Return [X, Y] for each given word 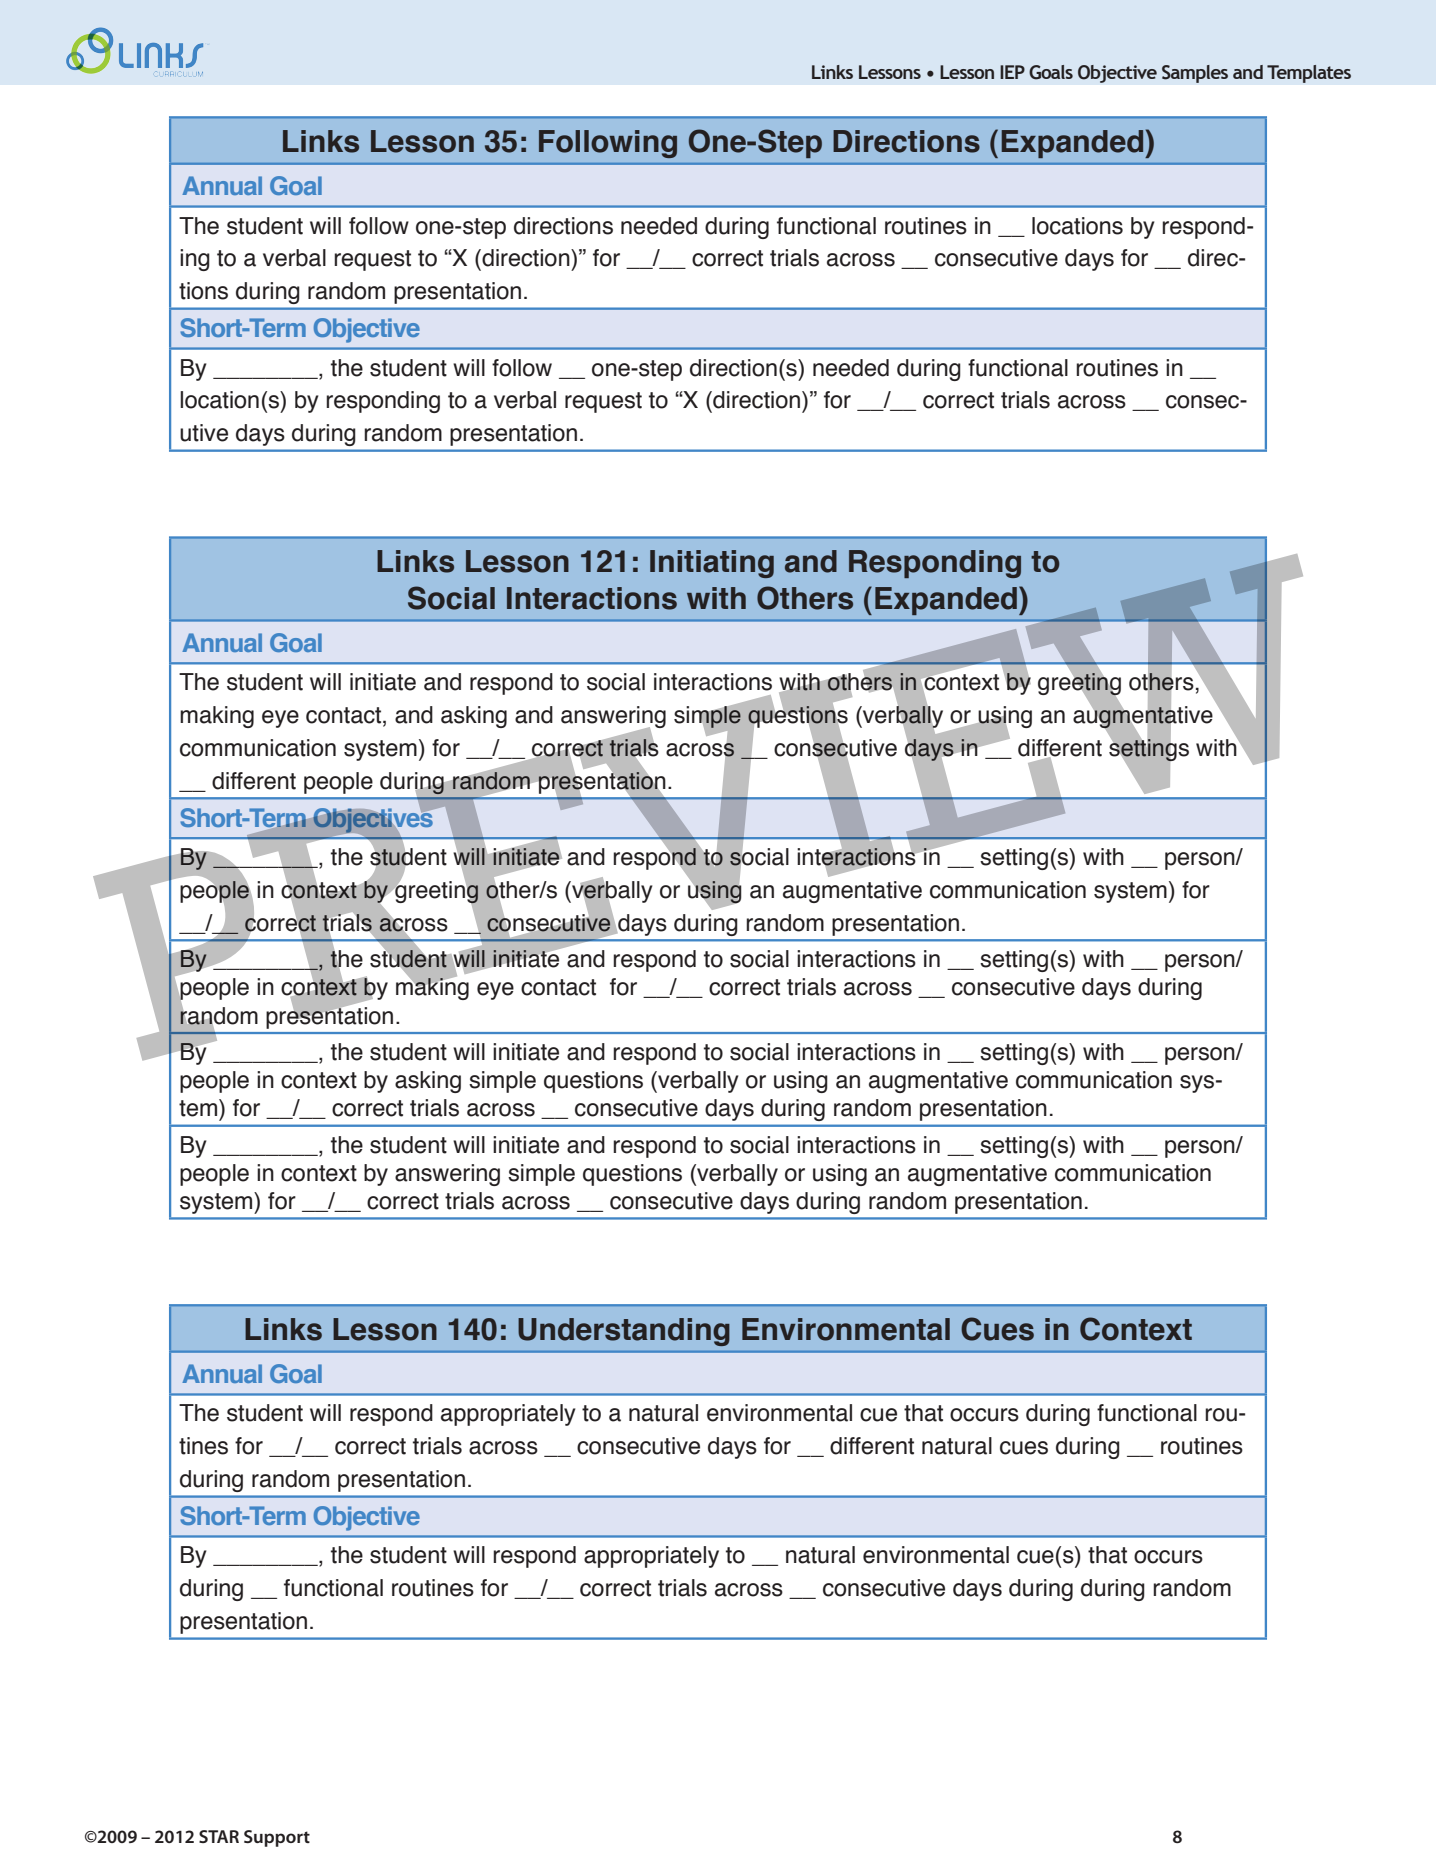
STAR [219, 1836]
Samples [1195, 74]
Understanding [624, 1332]
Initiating [712, 564]
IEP [1012, 72]
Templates [1309, 74]
